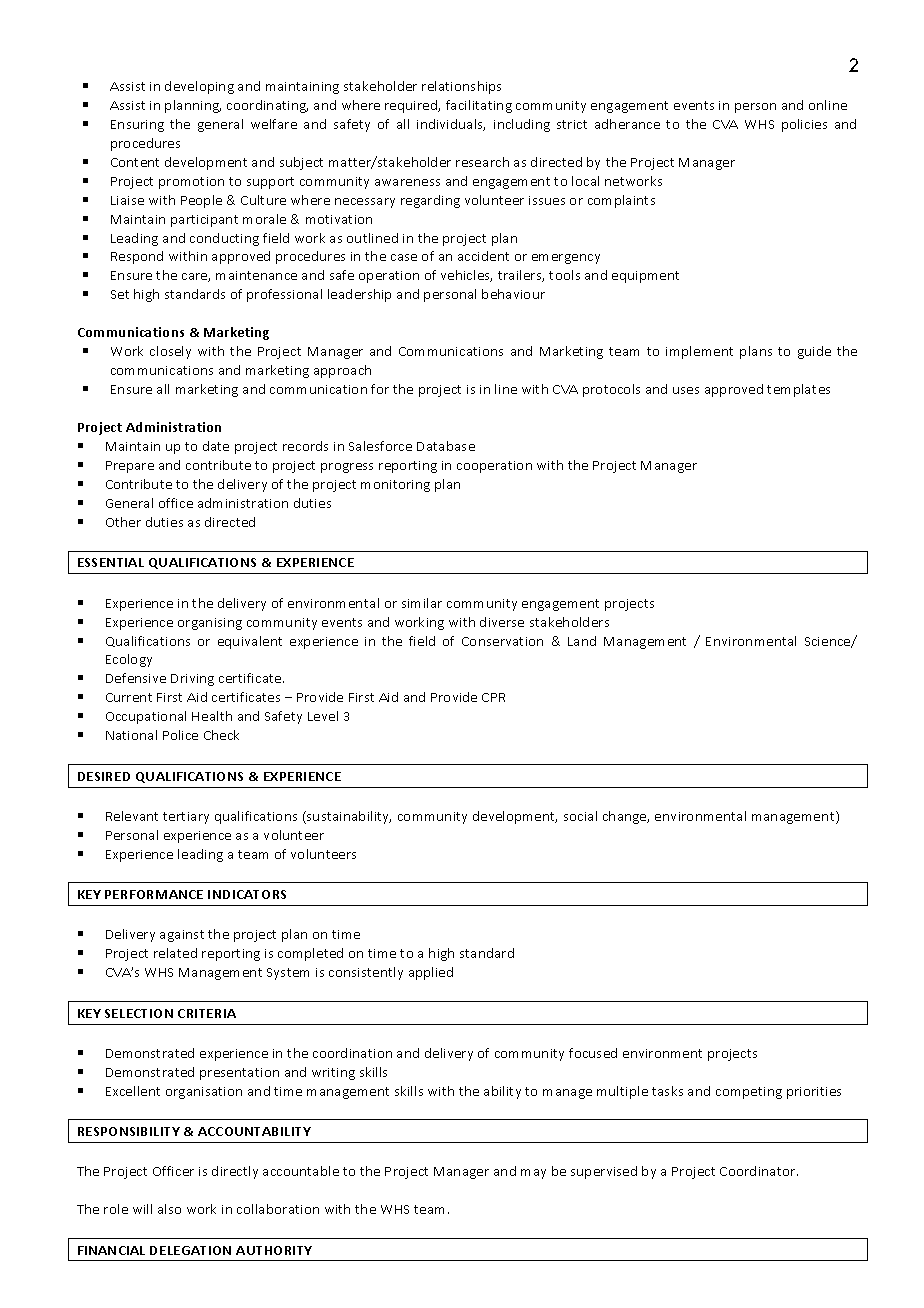  I want to click on tertiary, so click(186, 818).
